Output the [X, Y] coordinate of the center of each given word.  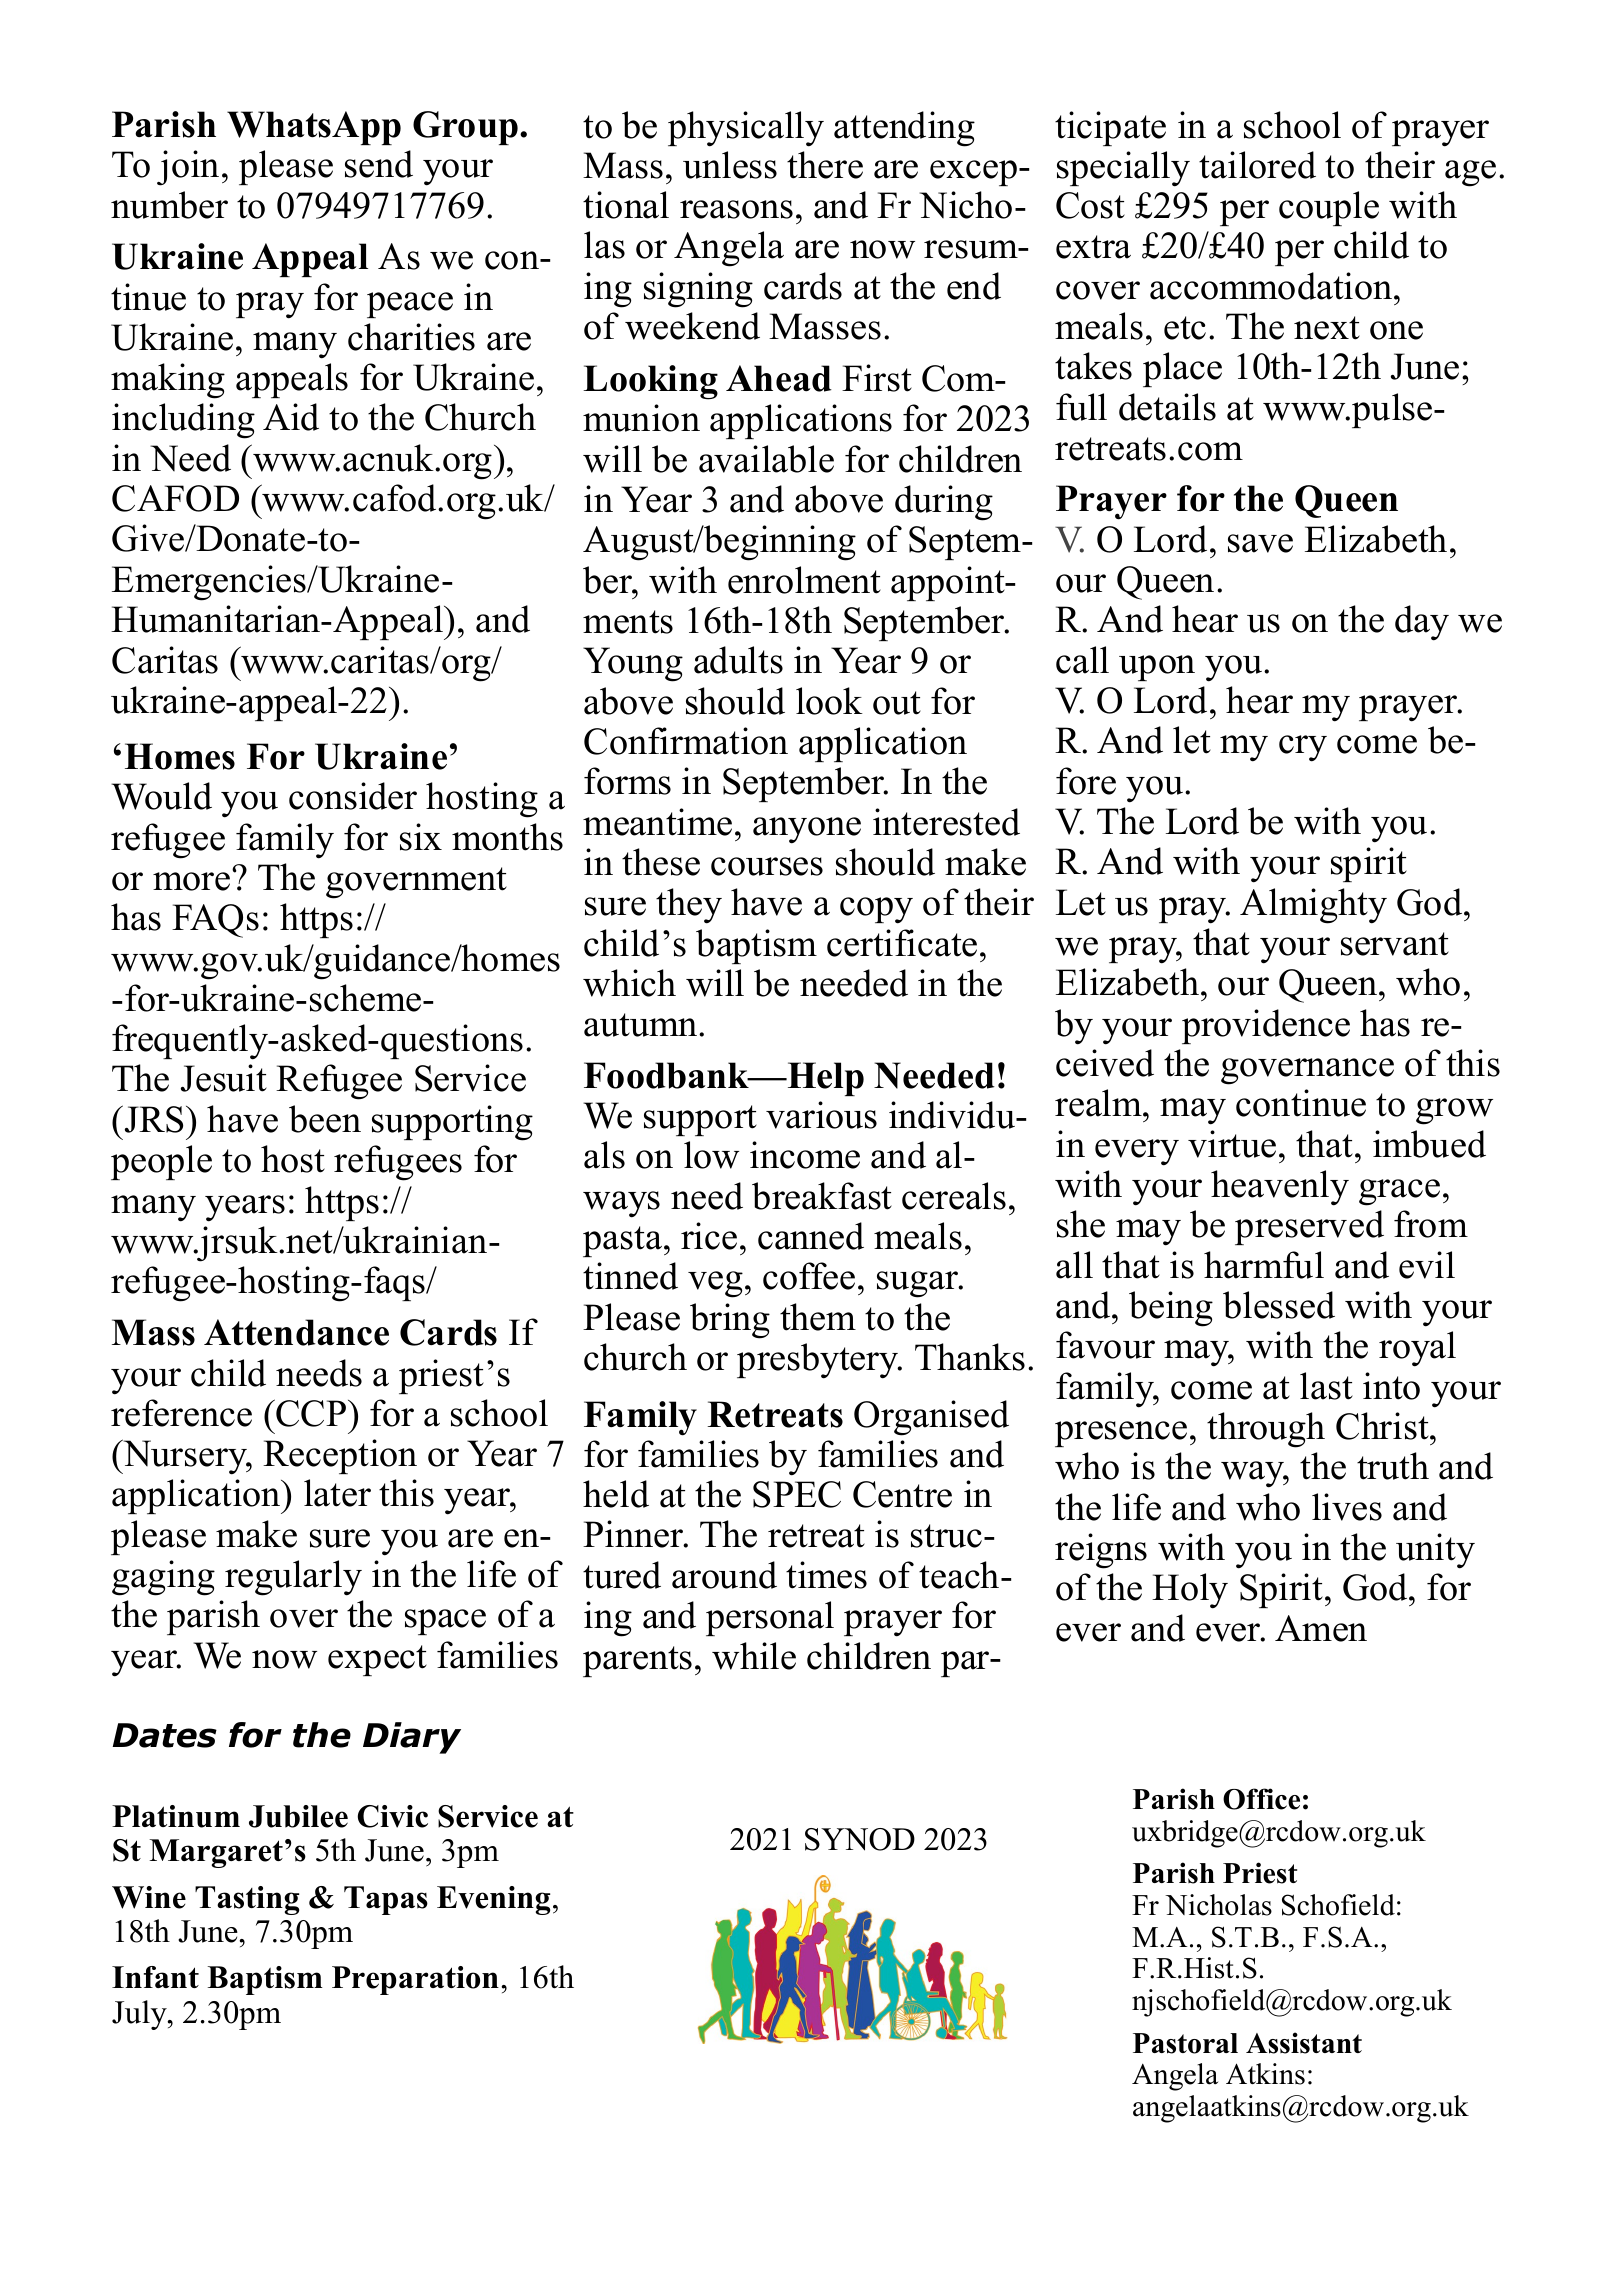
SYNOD [860, 1839]
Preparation [415, 1980]
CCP [312, 1413]
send [379, 164]
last [1326, 1386]
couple [1329, 208]
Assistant [1304, 2043]
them [818, 1317]
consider [353, 796]
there [825, 165]
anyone [807, 830]
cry [1303, 748]
